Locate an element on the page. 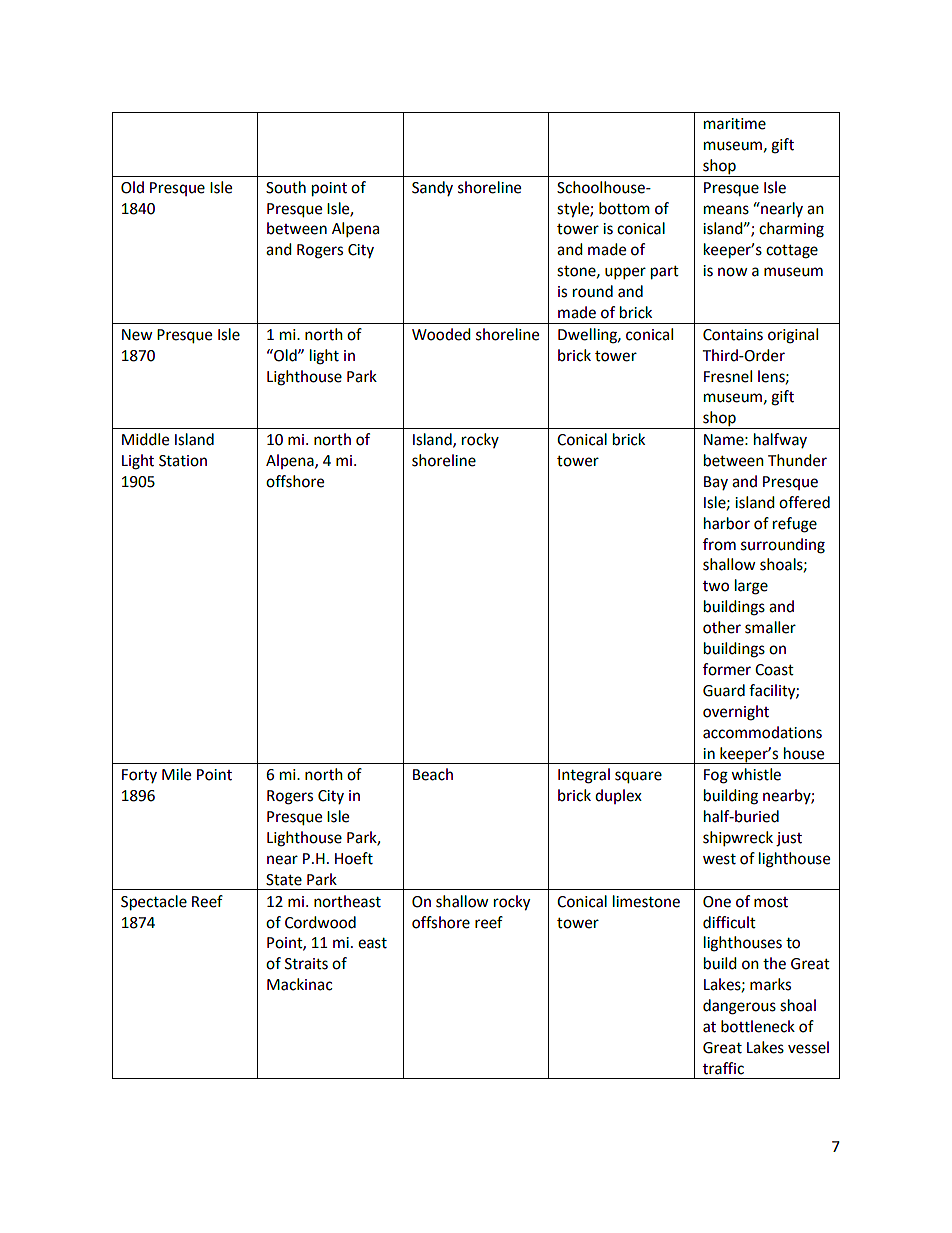 The image size is (952, 1233). Mile is located at coordinates (176, 774).
